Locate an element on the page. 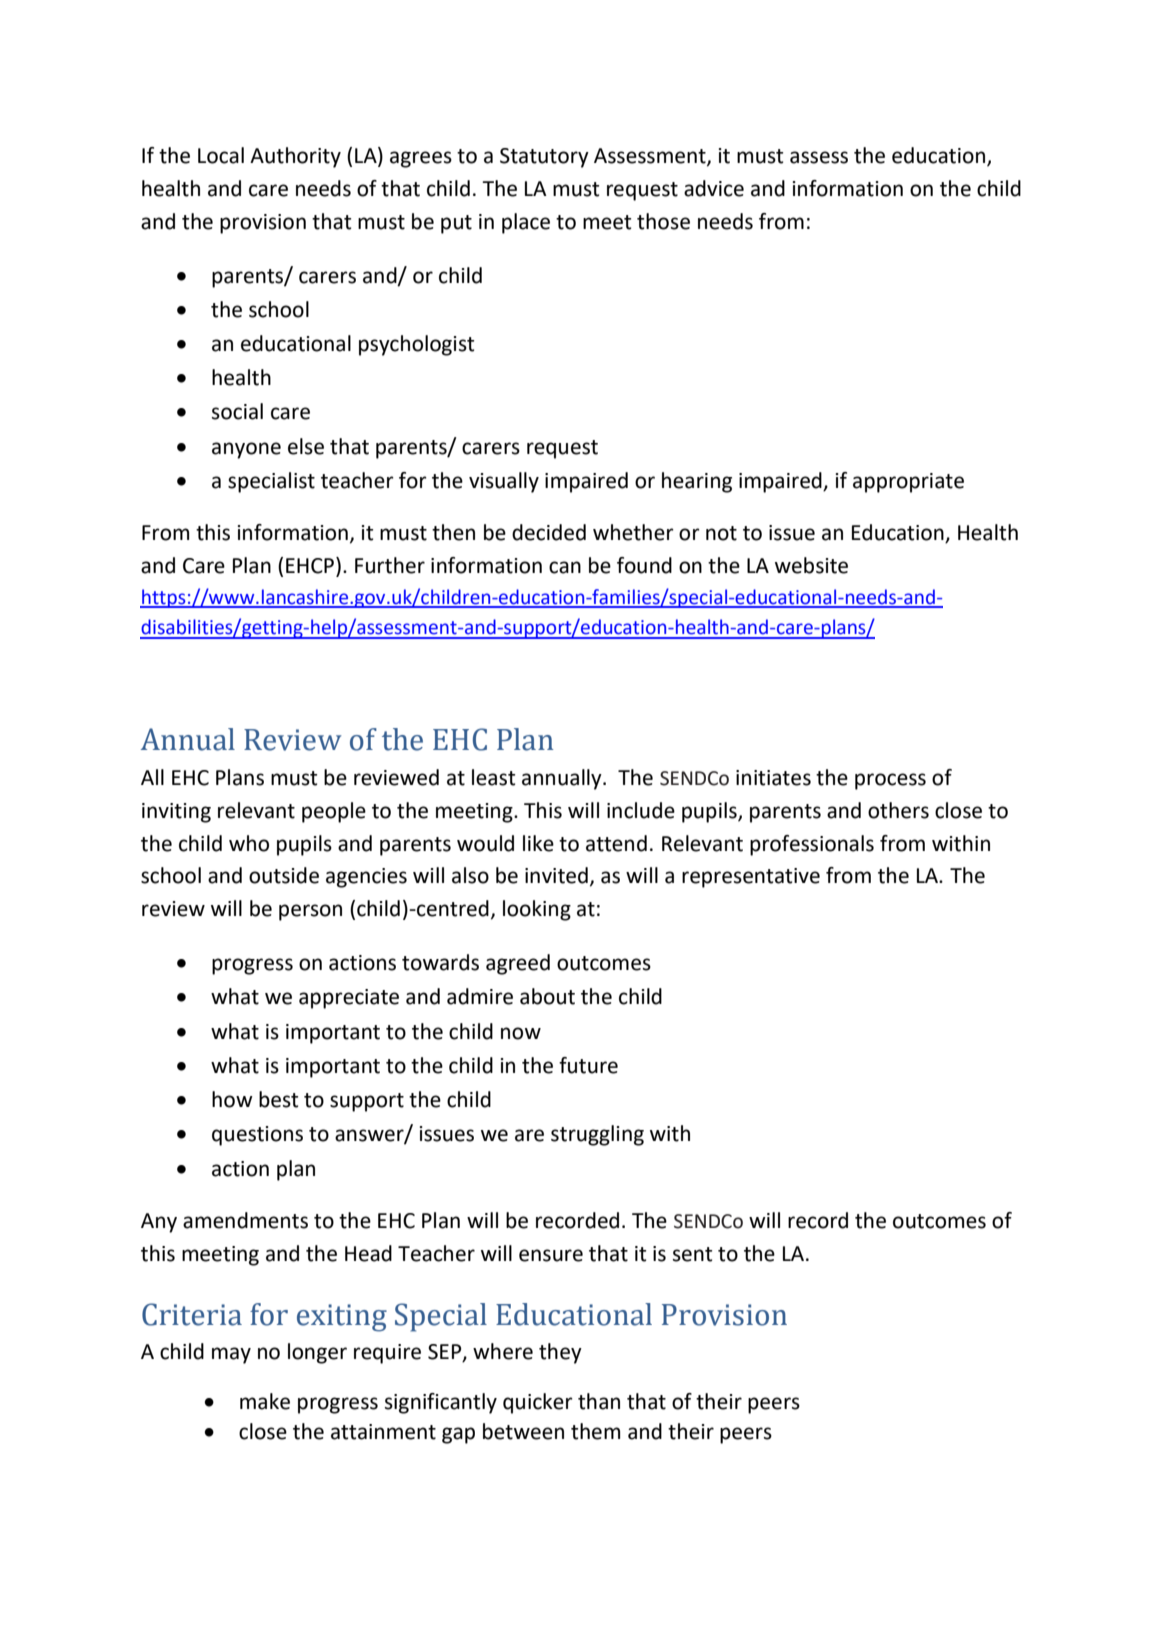 Image resolution: width=1164 pixels, height=1646 pixels. best is located at coordinates (278, 1099).
